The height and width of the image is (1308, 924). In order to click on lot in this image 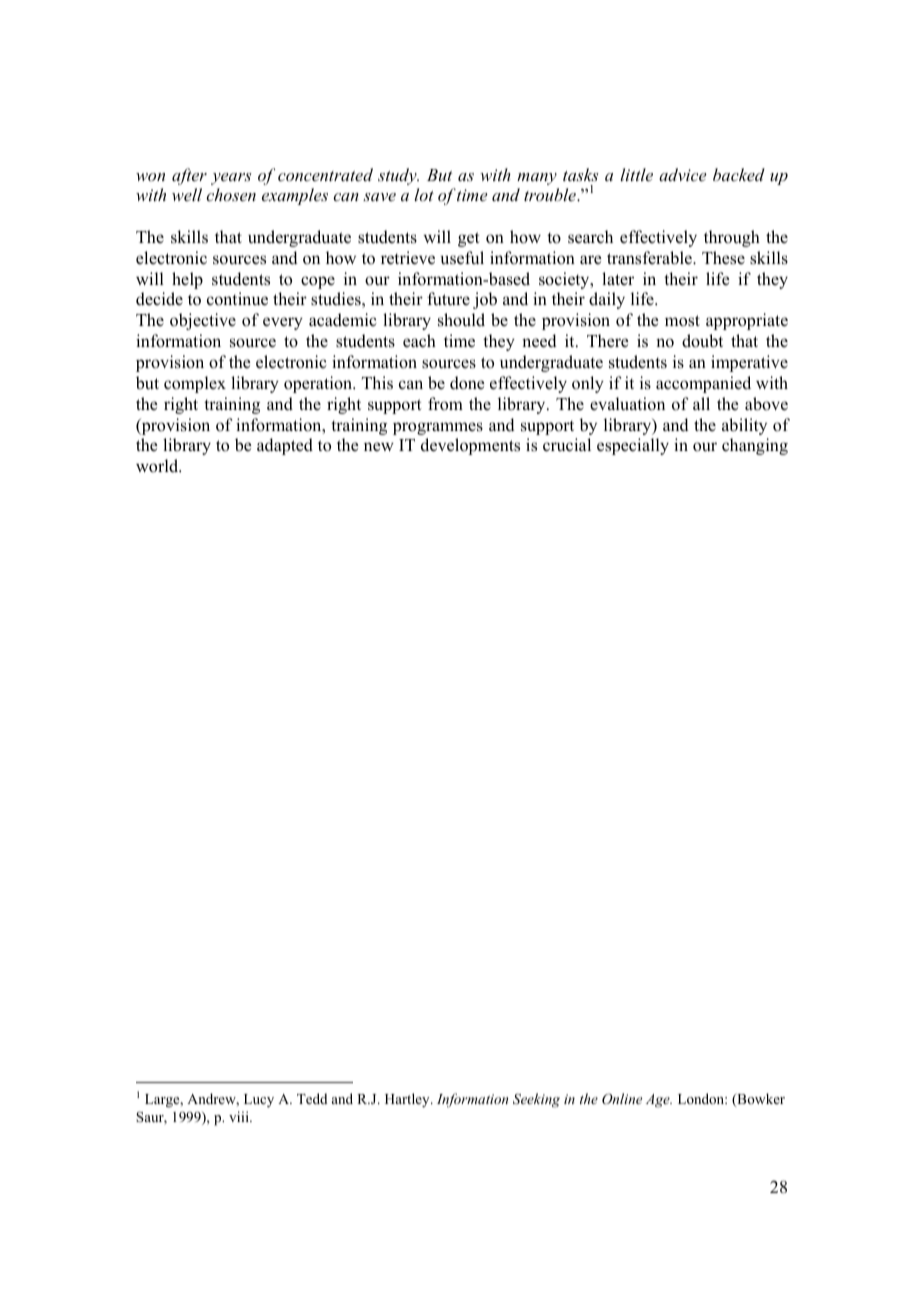, I will do `click(424, 194)`.
